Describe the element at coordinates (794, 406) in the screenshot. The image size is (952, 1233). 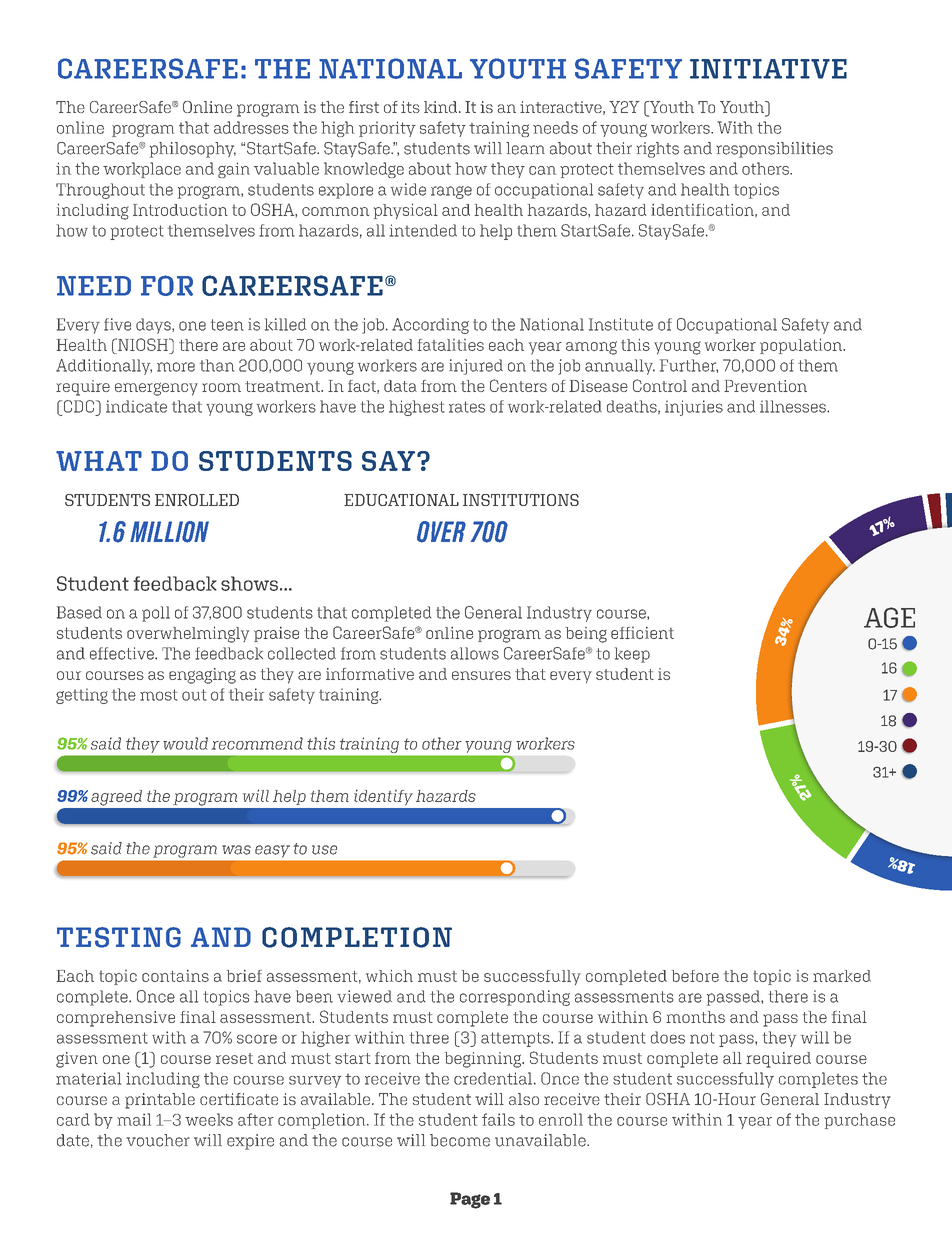
I see `illnesses` at that location.
